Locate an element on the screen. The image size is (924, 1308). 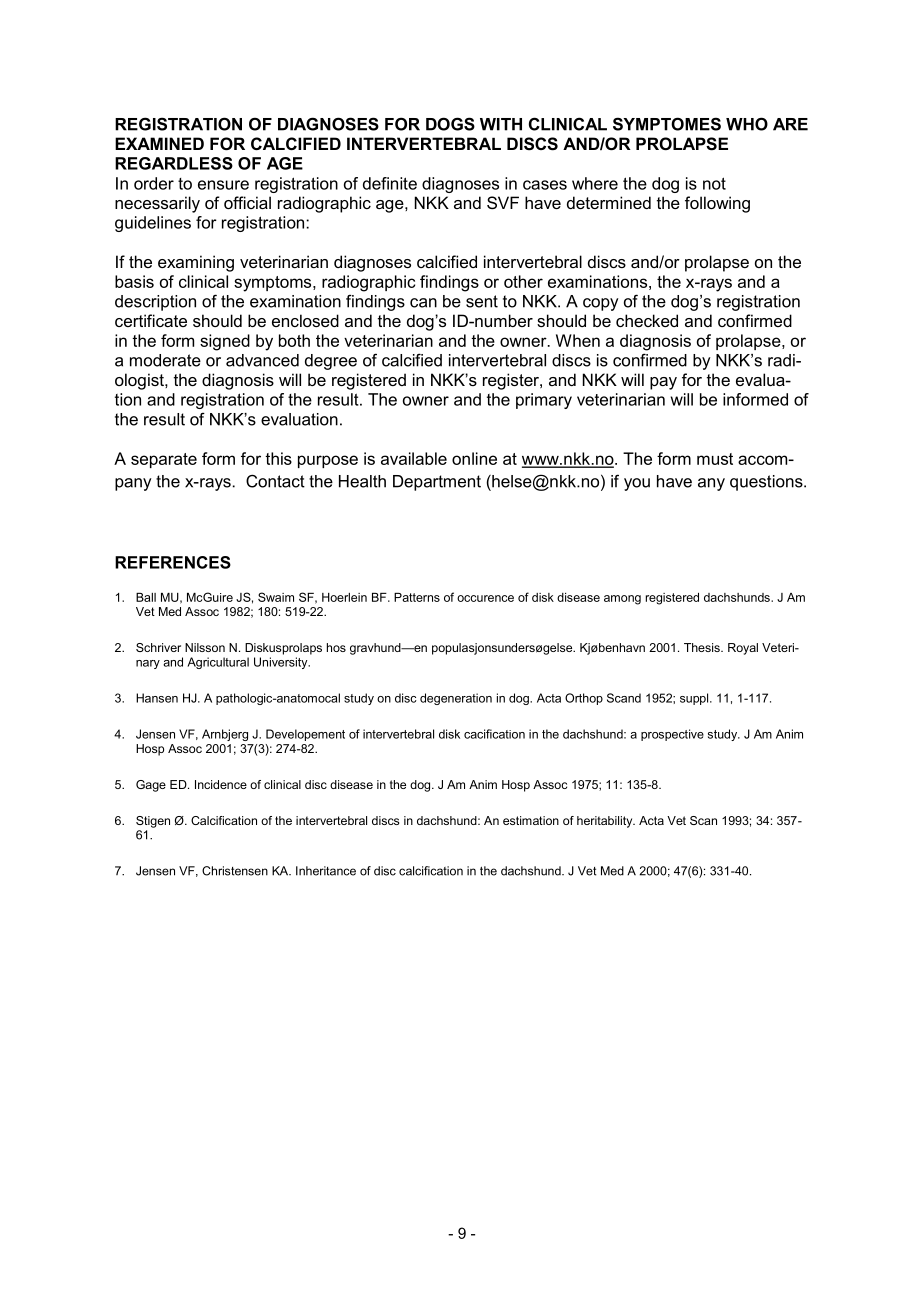
WHO is located at coordinates (747, 124).
